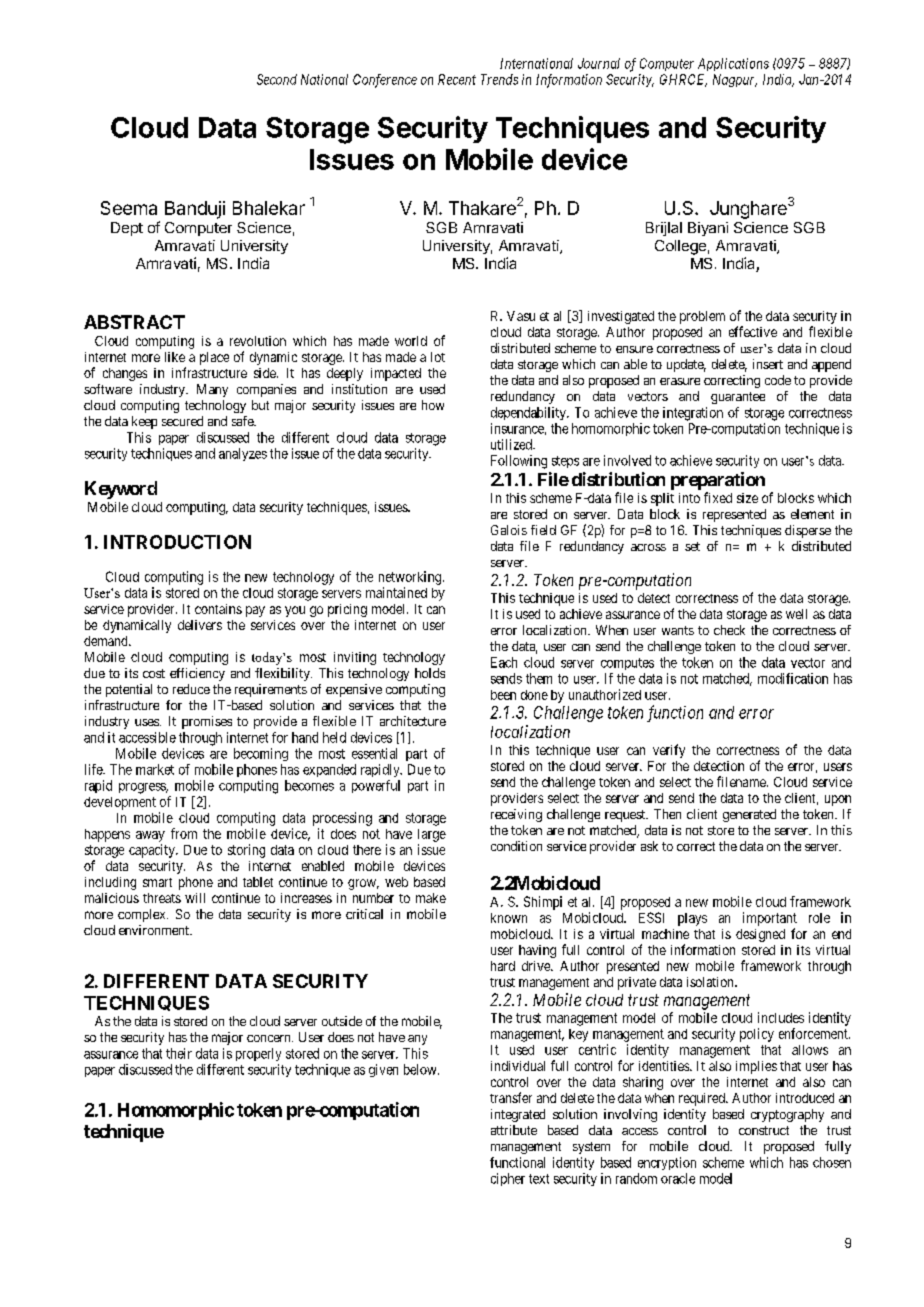  Describe the element at coordinates (504, 662) in the document. I see `Each` at that location.
